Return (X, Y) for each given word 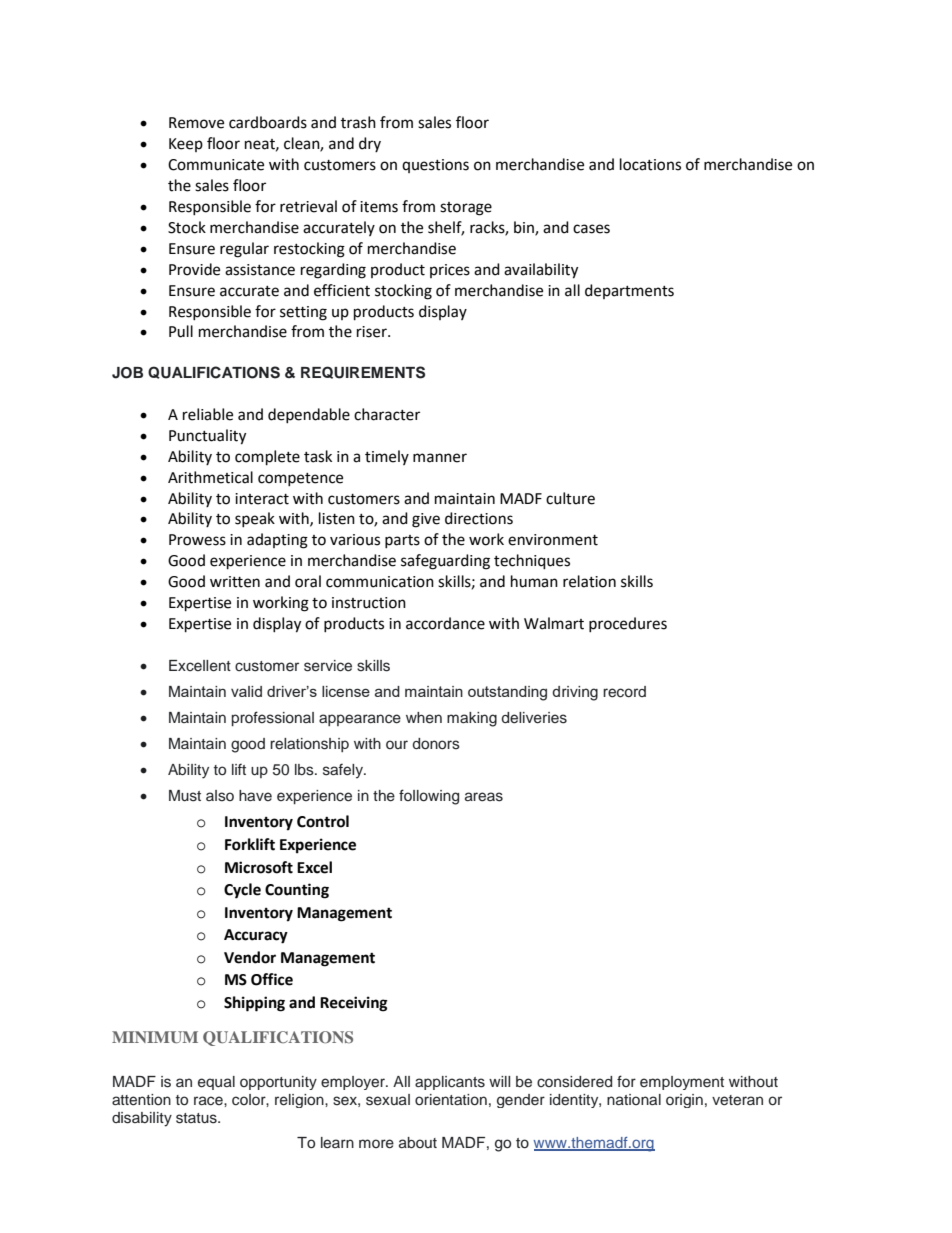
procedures (628, 624)
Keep (186, 145)
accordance (445, 623)
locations (650, 164)
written (235, 582)
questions (435, 166)
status (197, 1118)
